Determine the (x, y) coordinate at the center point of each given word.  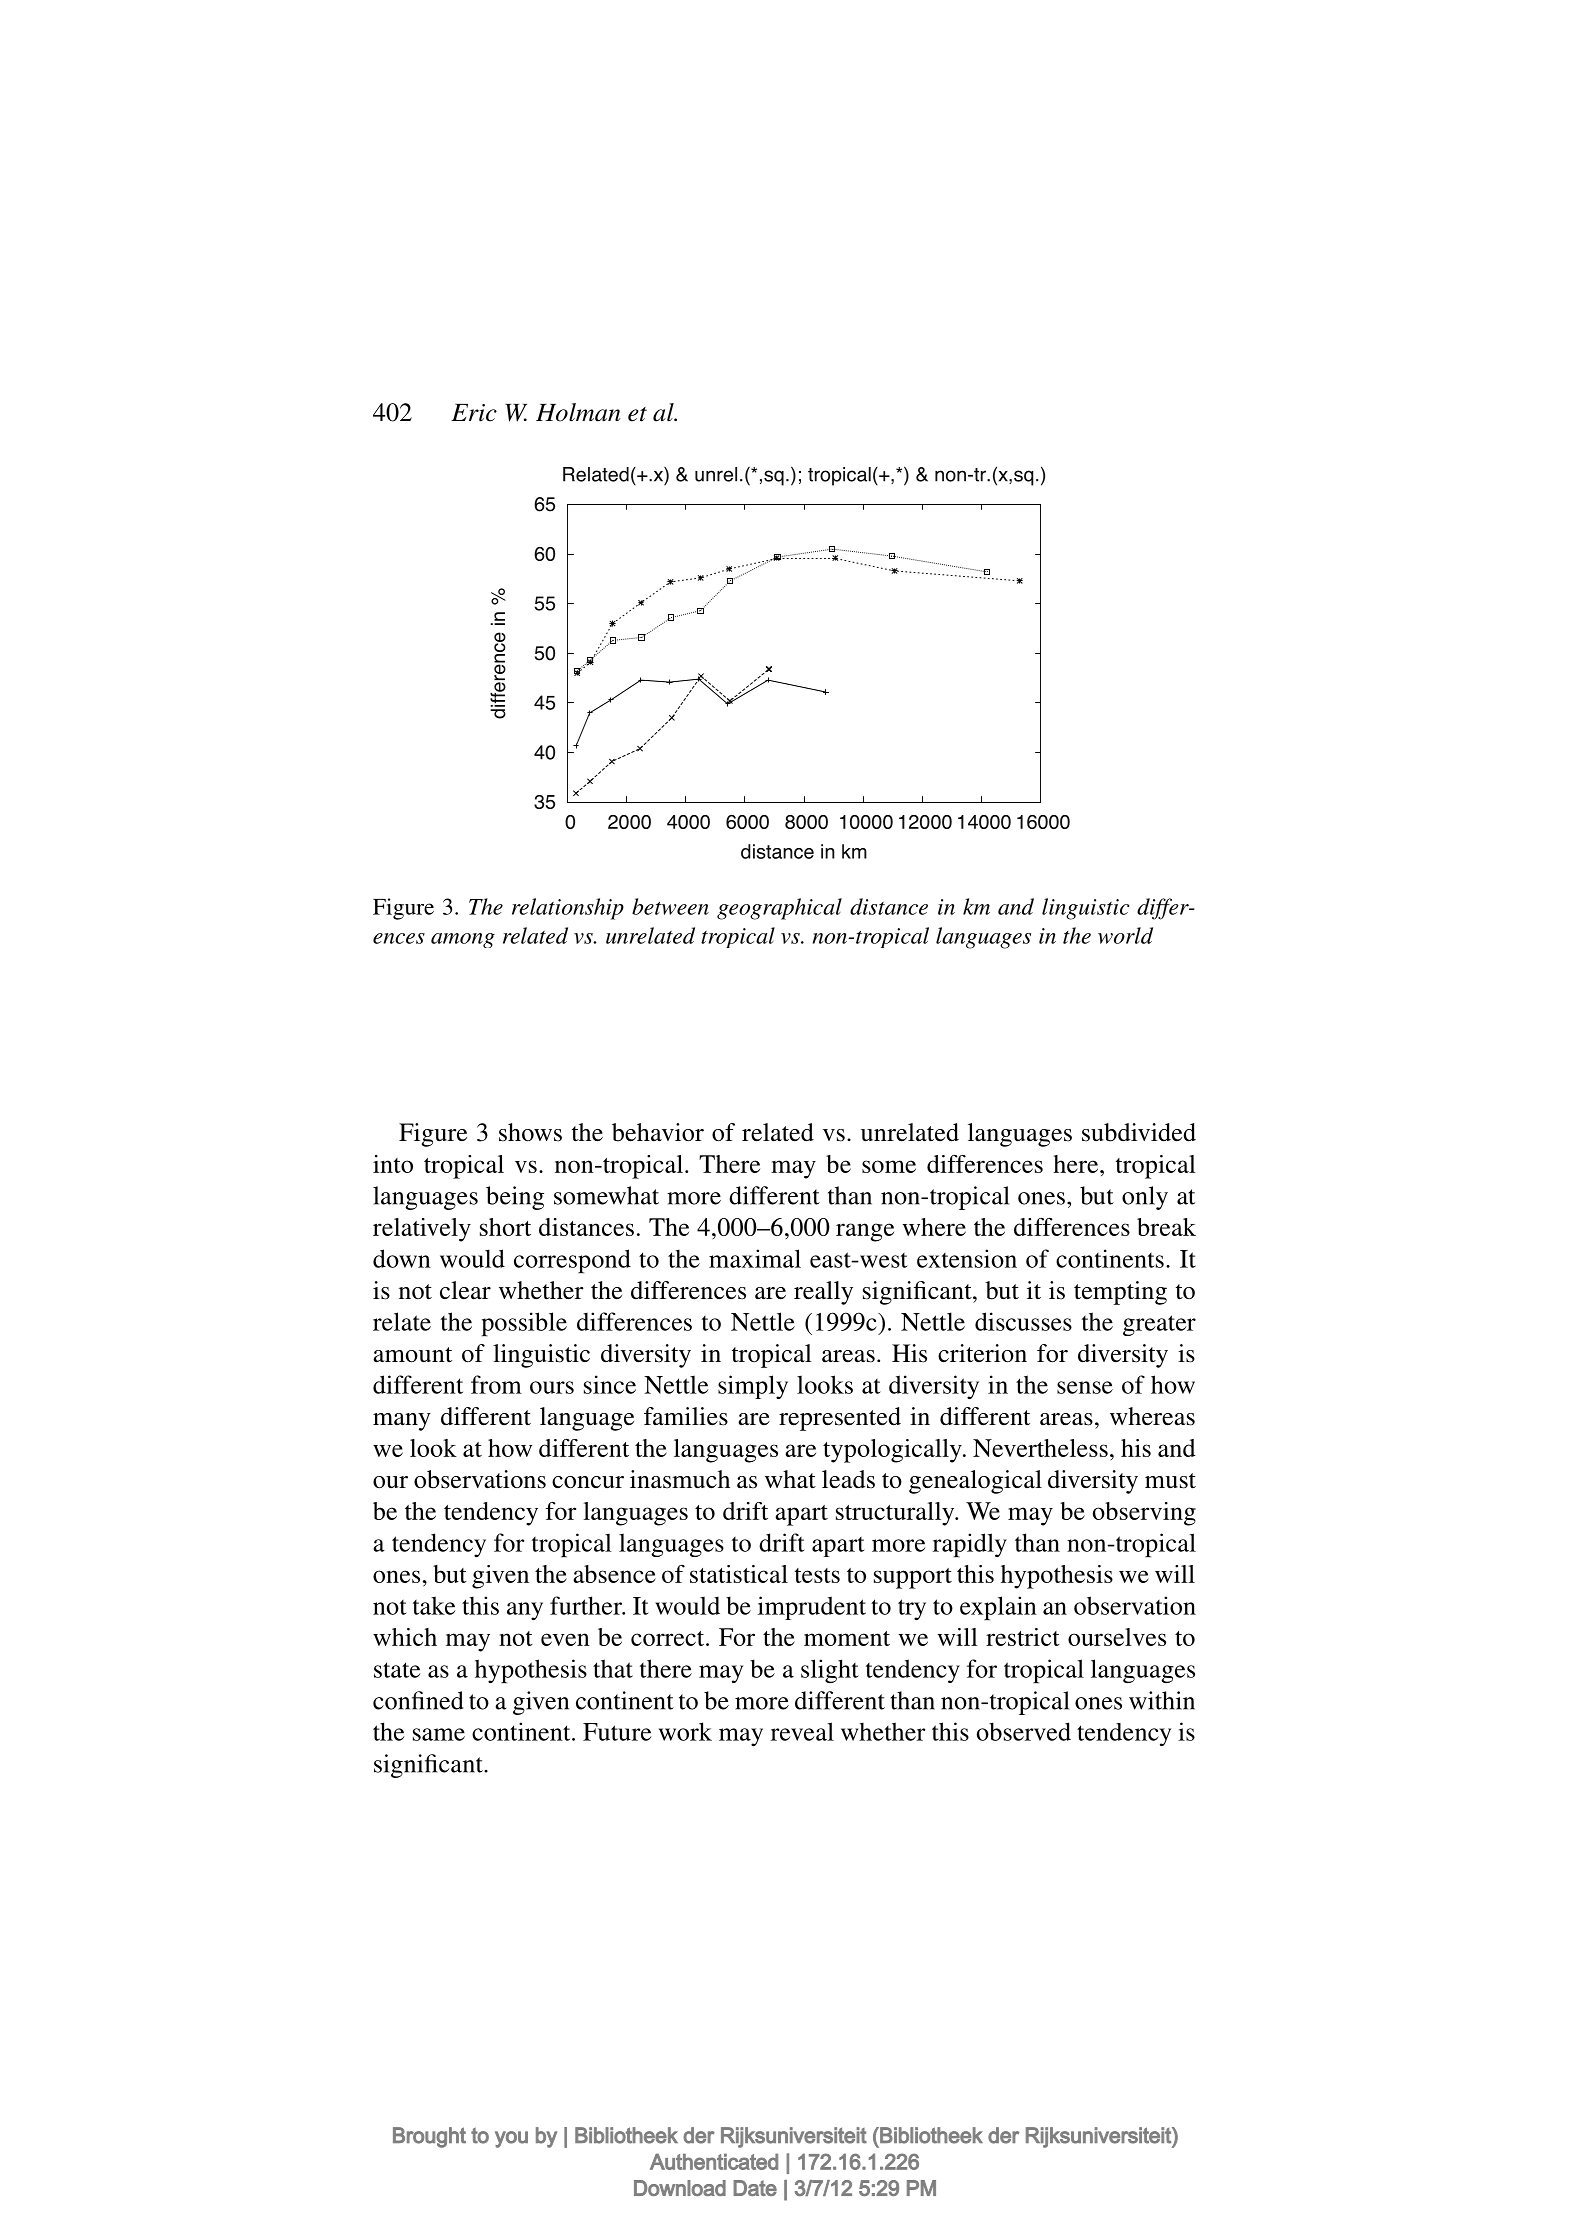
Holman (578, 412)
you (511, 2139)
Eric (474, 413)
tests (817, 1575)
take (434, 1605)
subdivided (1139, 1132)
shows (530, 1132)
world (1125, 935)
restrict (1023, 1637)
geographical (779, 909)
